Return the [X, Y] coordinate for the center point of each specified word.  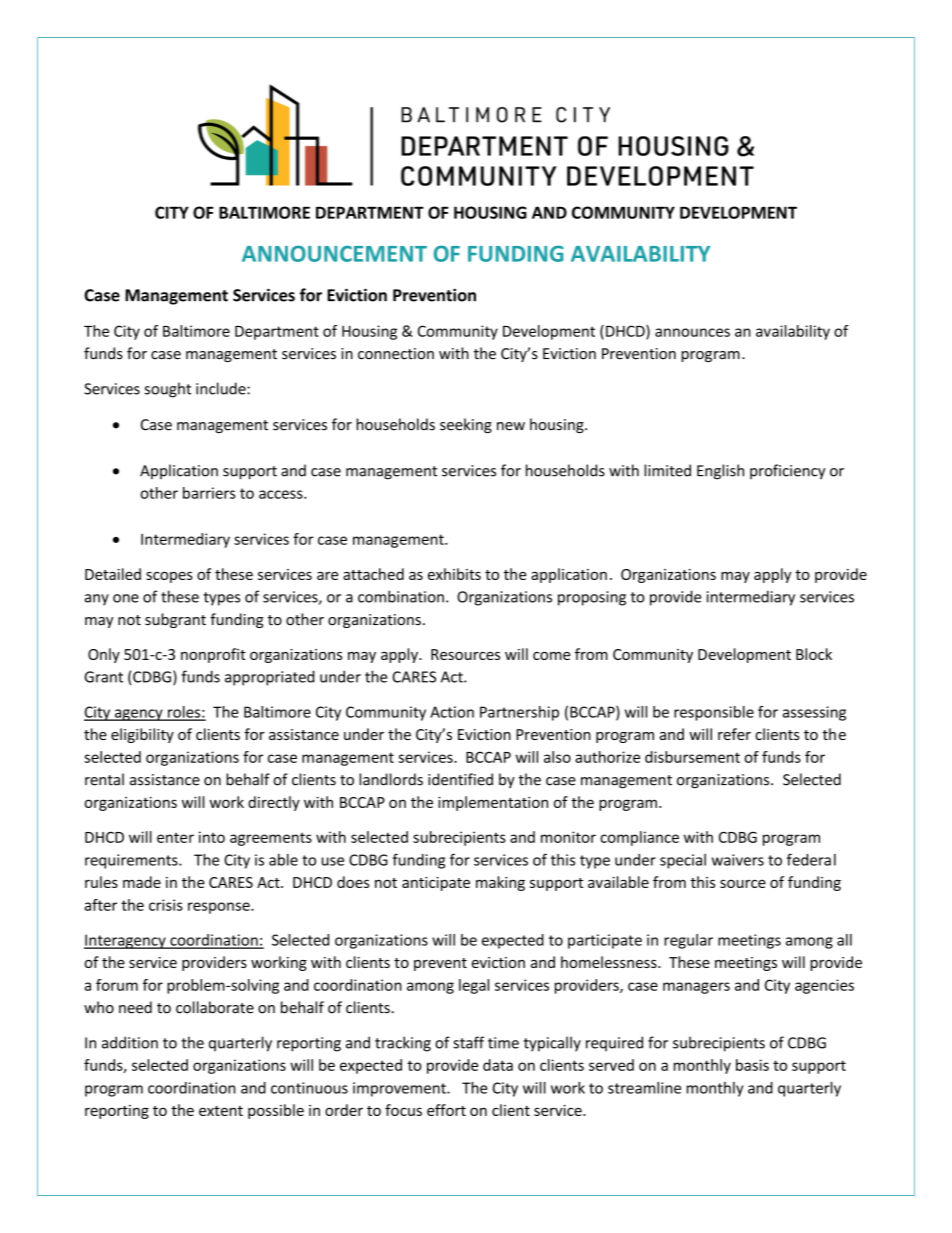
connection [396, 354]
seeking [466, 425]
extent [221, 1111]
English [720, 472]
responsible [714, 713]
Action [452, 712]
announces [692, 332]
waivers [738, 860]
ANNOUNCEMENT [334, 253]
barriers [209, 493]
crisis [166, 905]
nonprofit [213, 655]
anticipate [436, 884]
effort [446, 1110]
